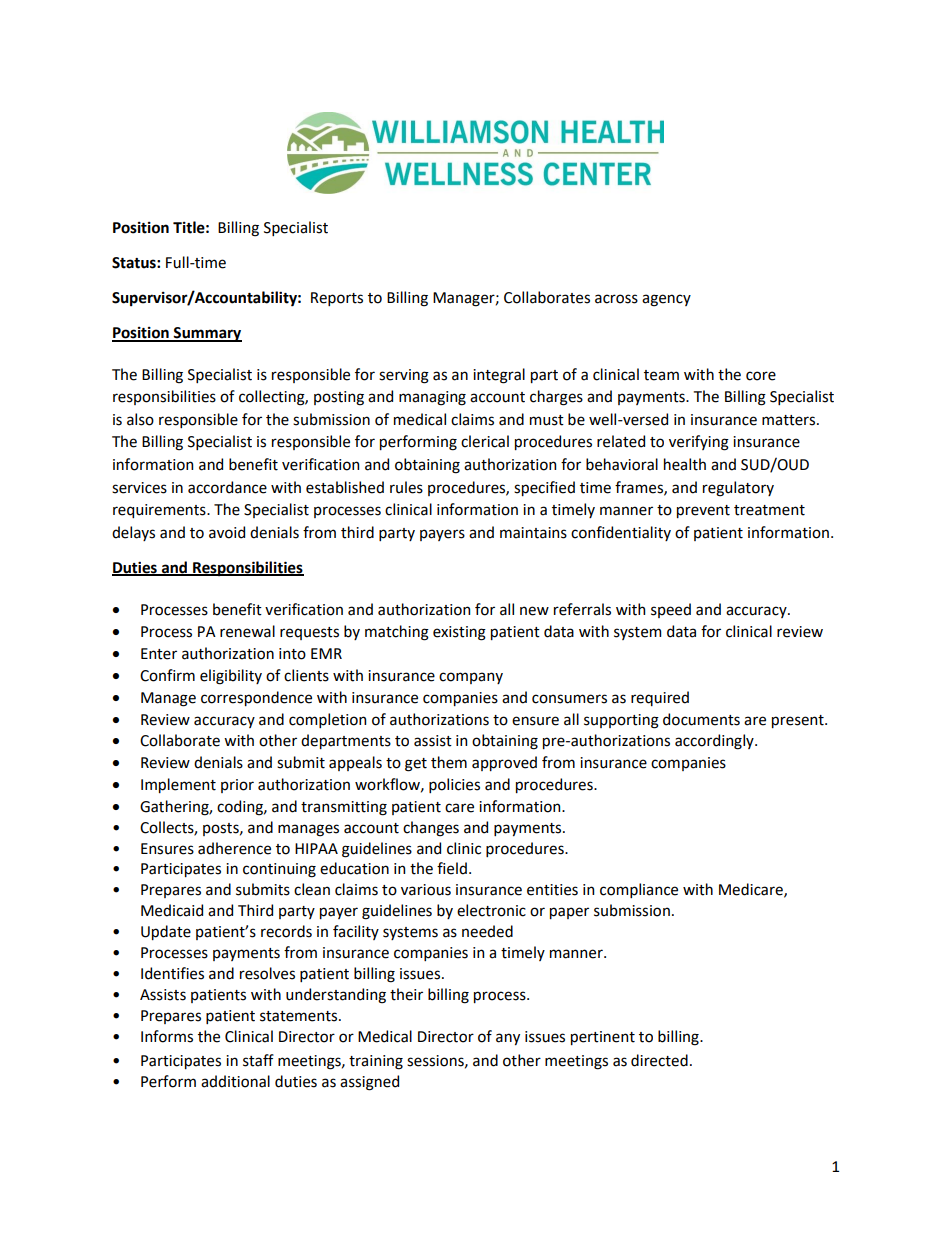 Image resolution: width=952 pixels, height=1233 pixels. I want to click on agency, so click(666, 300).
